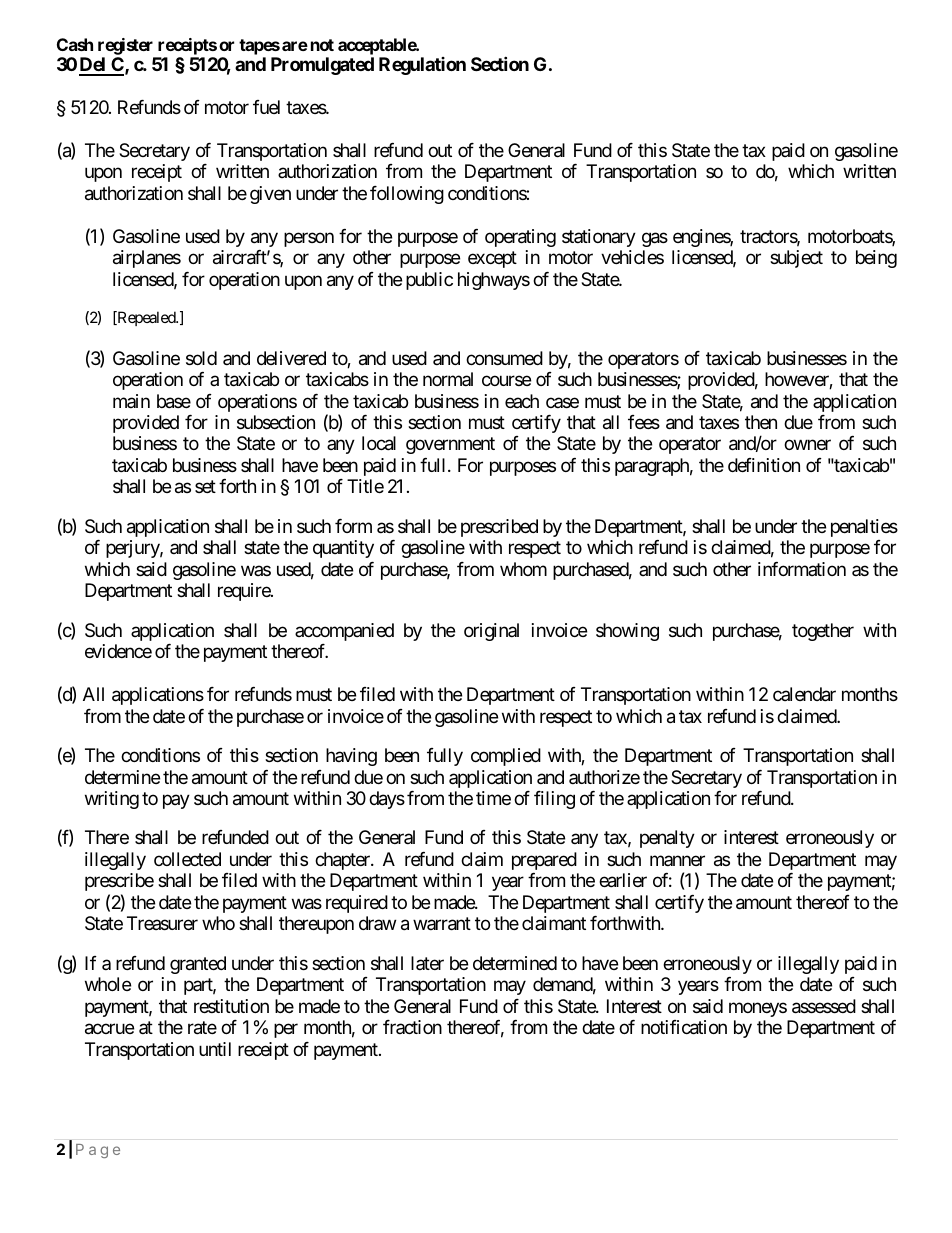 This document has height=1233, width=952. What do you see at coordinates (147, 259) in the document?
I see `airplanes` at bounding box center [147, 259].
